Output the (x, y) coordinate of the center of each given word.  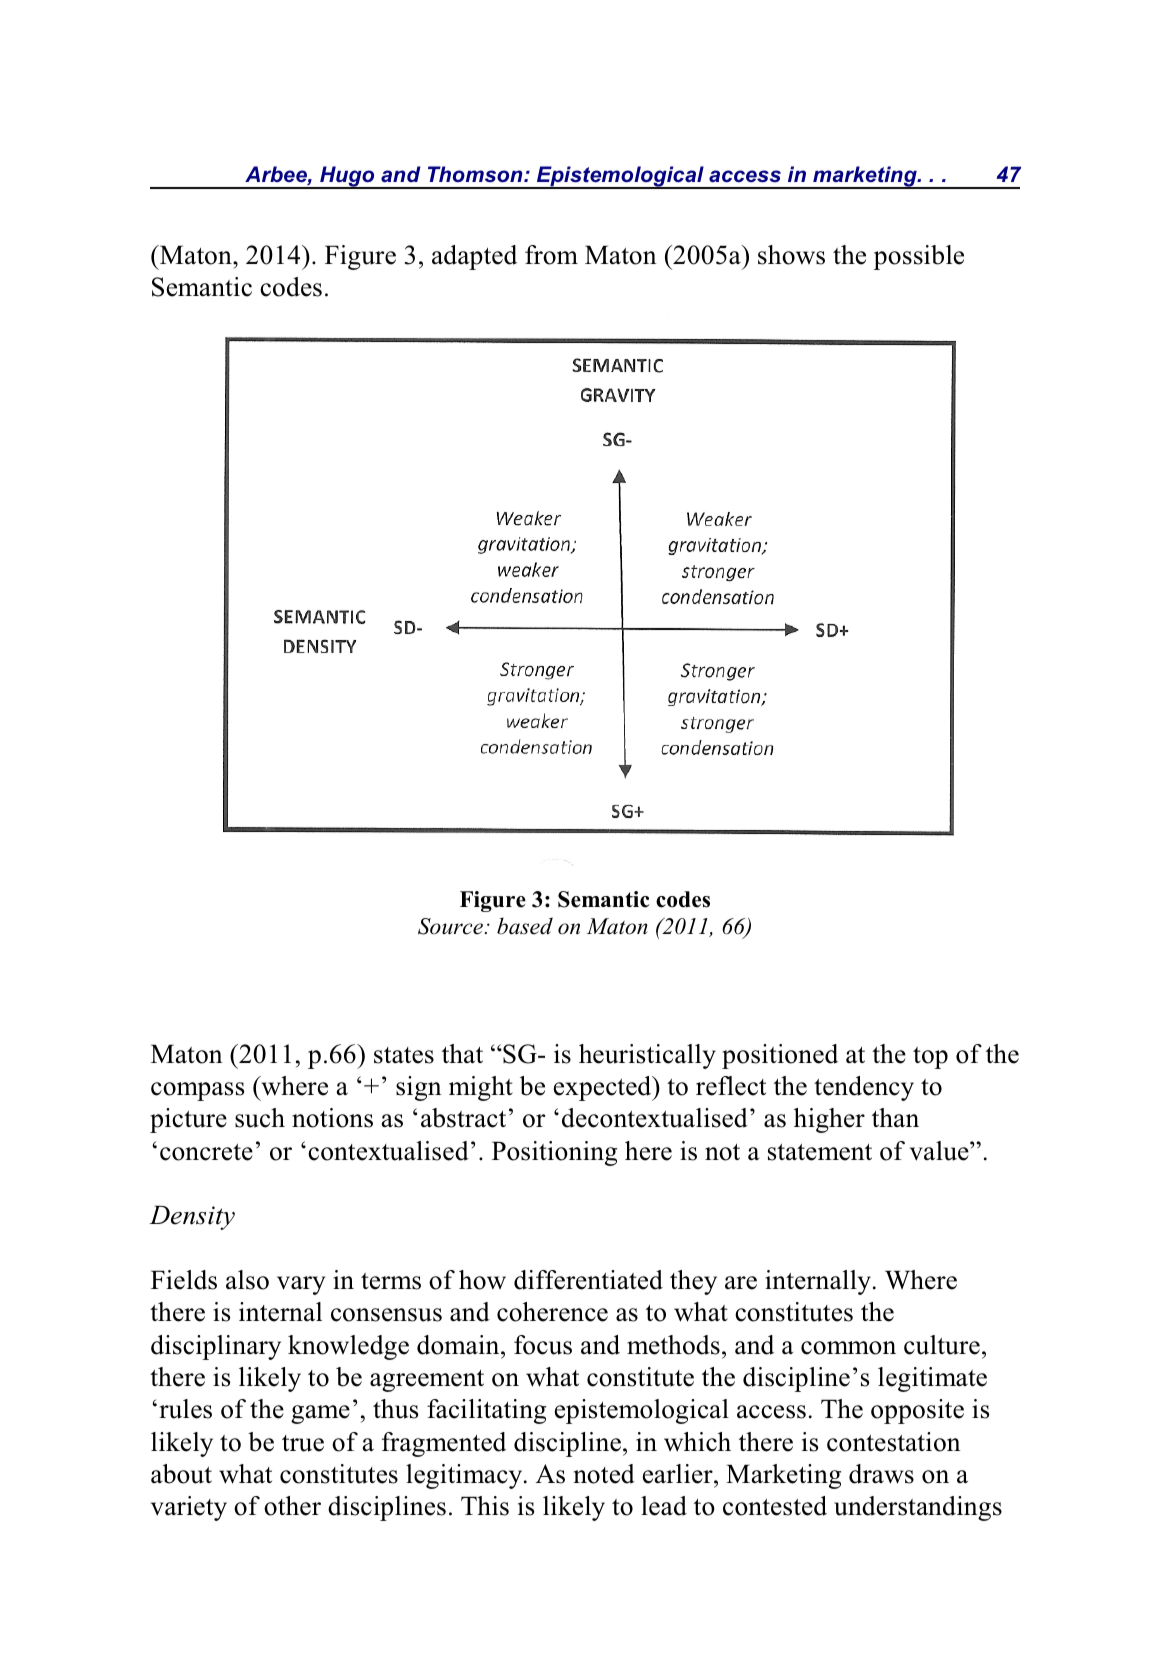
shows (791, 255)
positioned (780, 1056)
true (303, 1443)
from (551, 255)
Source (452, 926)
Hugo (347, 177)
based (525, 926)
